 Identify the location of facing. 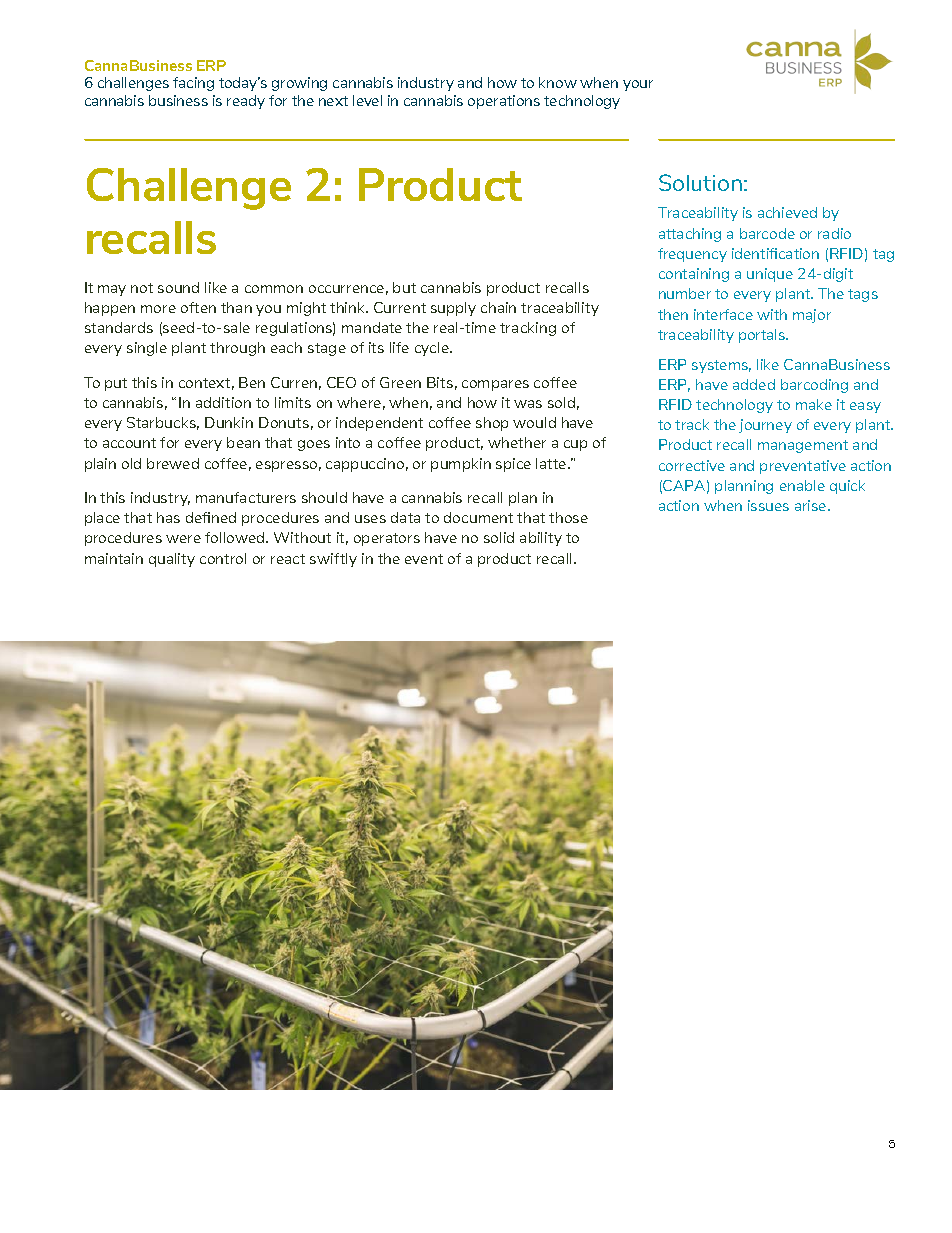
(193, 84).
